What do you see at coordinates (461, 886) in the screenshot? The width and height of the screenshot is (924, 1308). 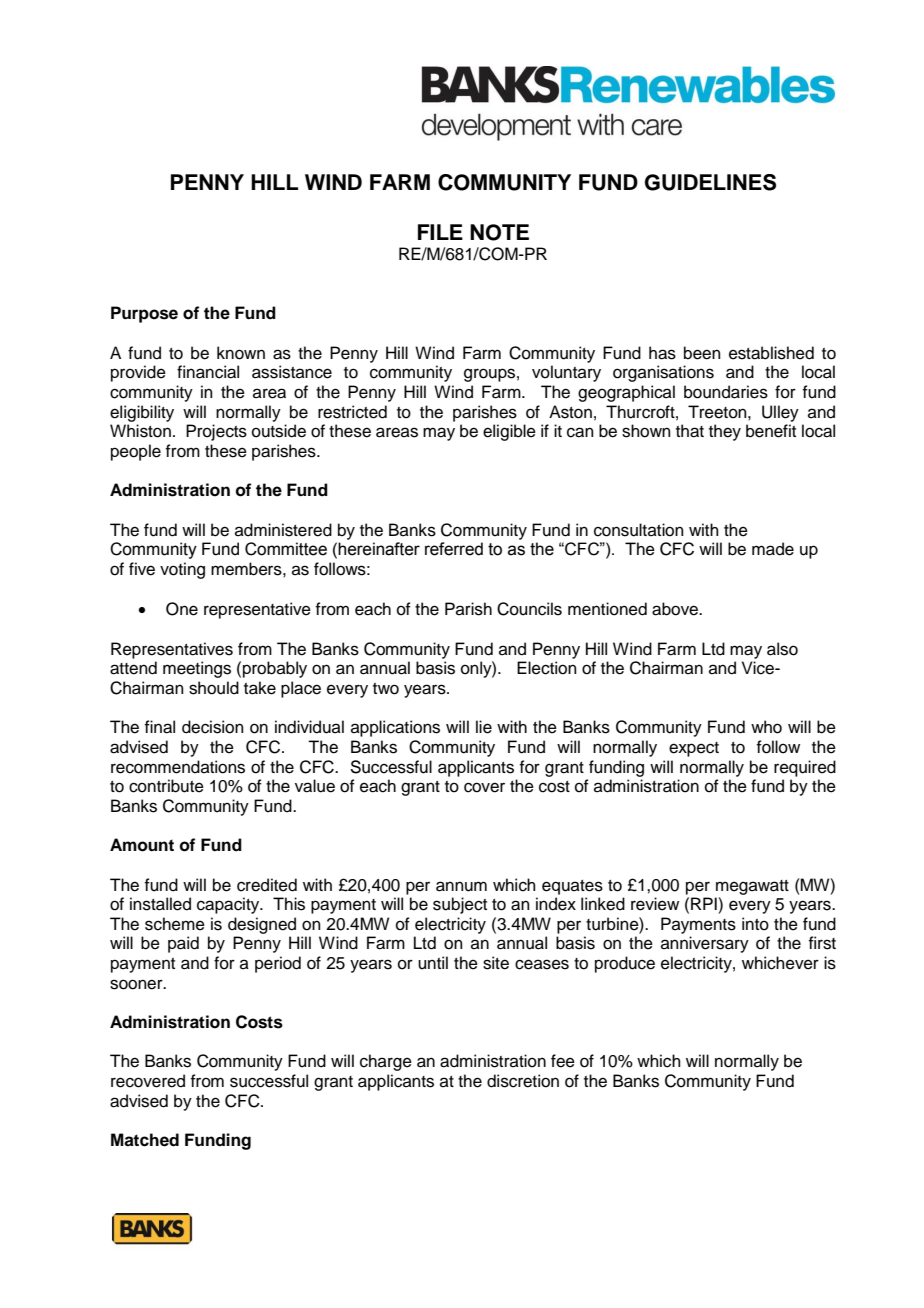 I see `annum` at bounding box center [461, 886].
